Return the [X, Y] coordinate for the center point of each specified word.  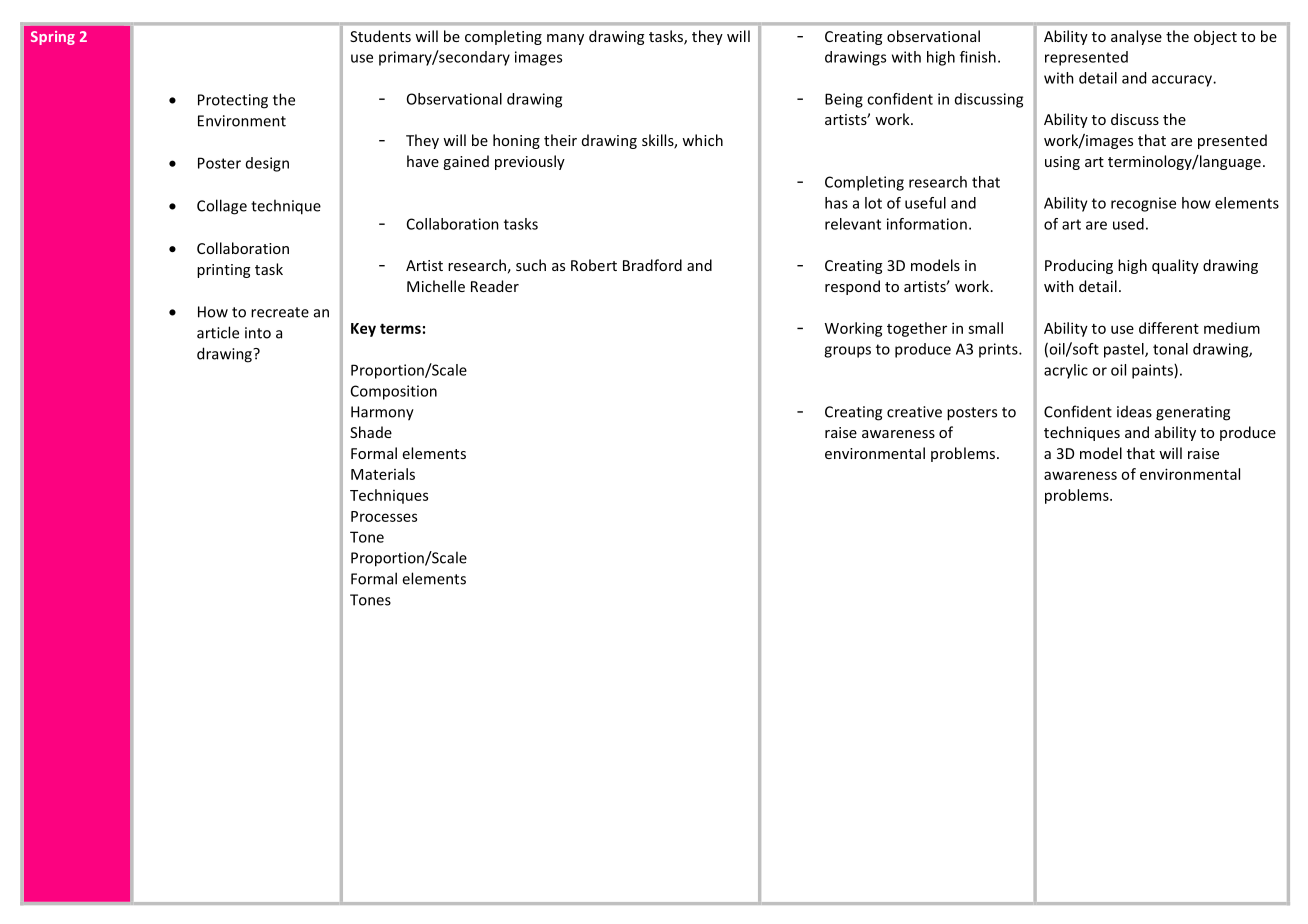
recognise [1143, 204]
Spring [53, 38]
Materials [383, 474]
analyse [1136, 37]
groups [847, 352]
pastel [1125, 350]
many [565, 39]
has [836, 203]
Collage [222, 207]
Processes [384, 516]
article [218, 332]
